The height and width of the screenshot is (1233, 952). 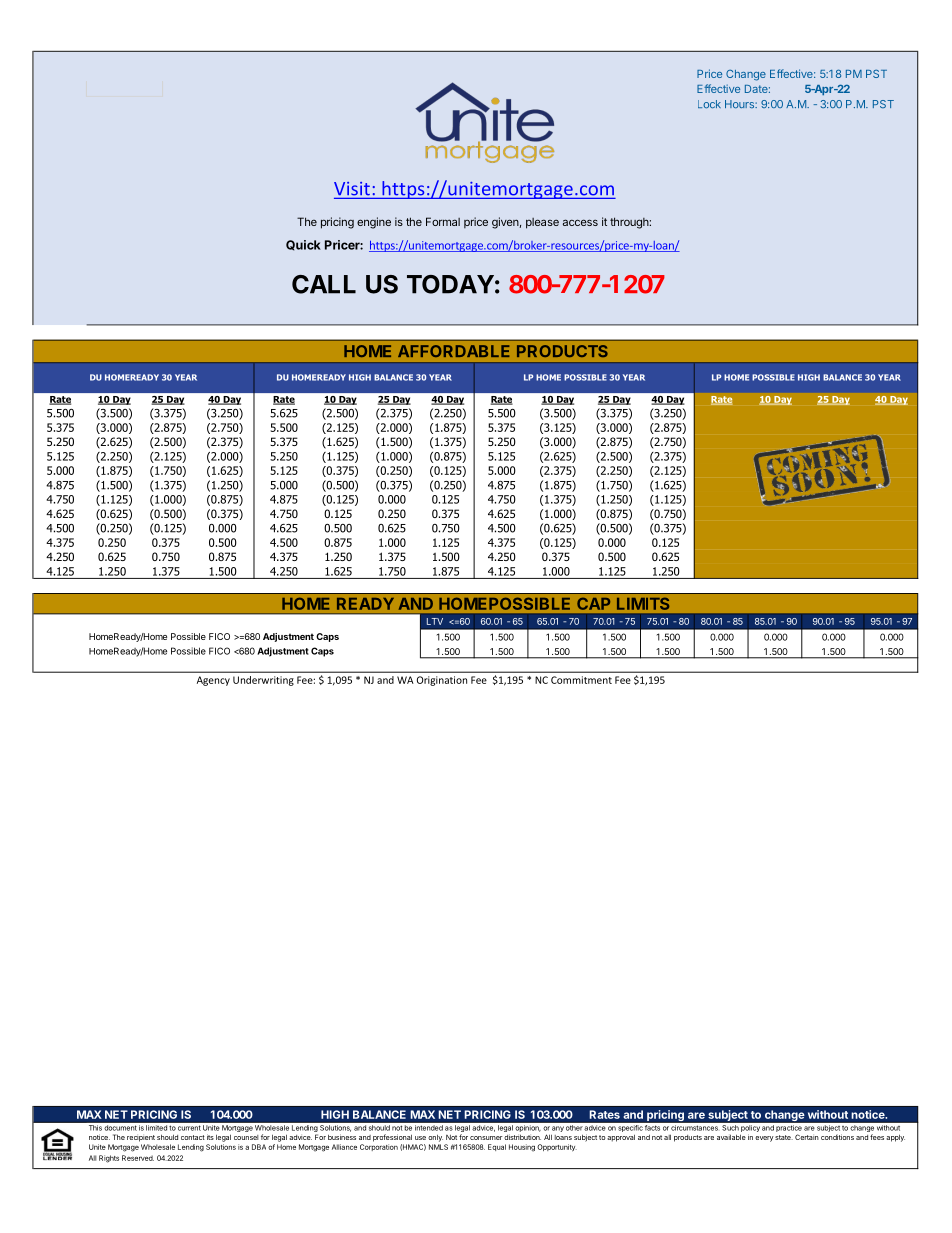 I want to click on contact, so click(x=193, y=1137).
